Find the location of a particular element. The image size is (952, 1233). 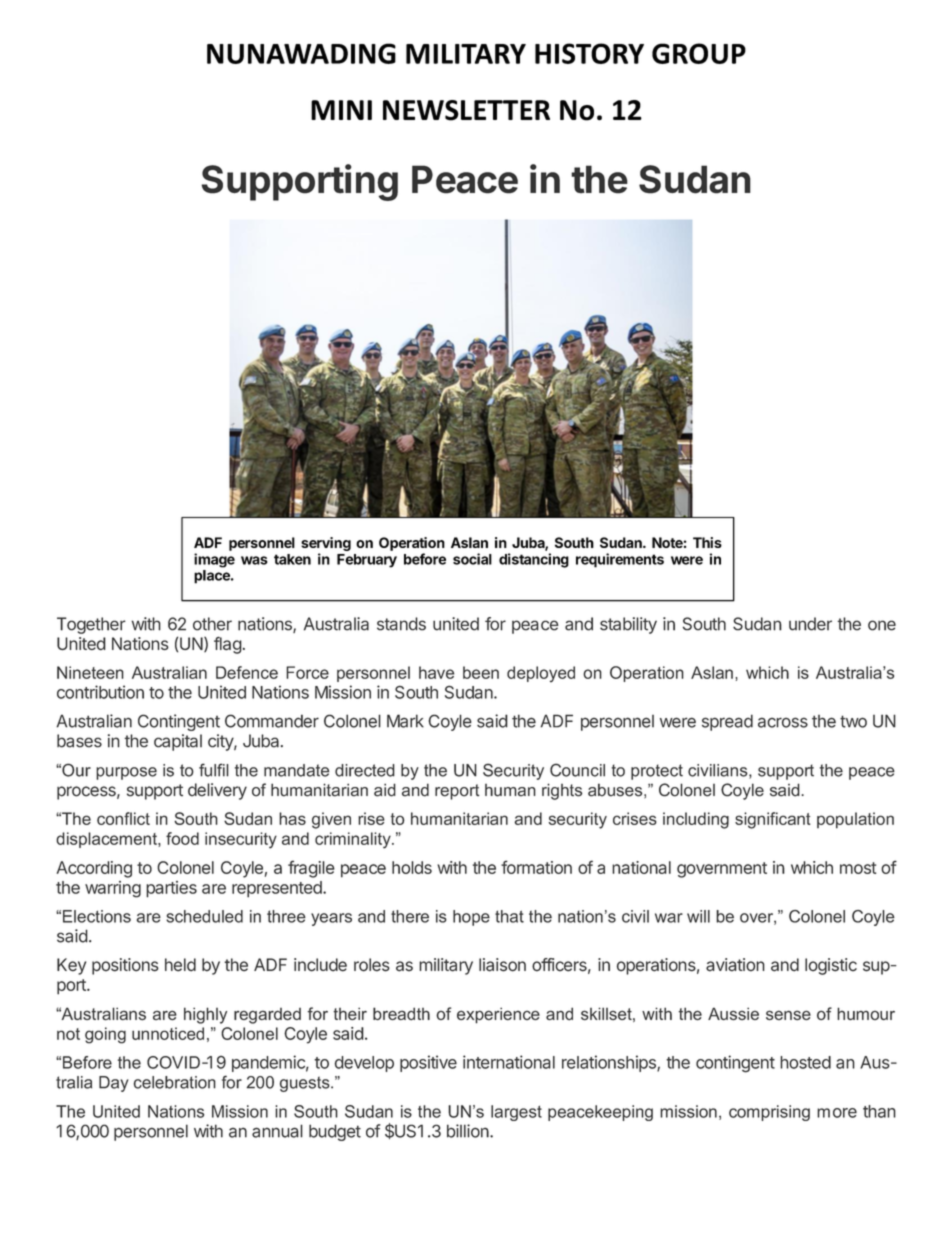

largest is located at coordinates (516, 1113).
